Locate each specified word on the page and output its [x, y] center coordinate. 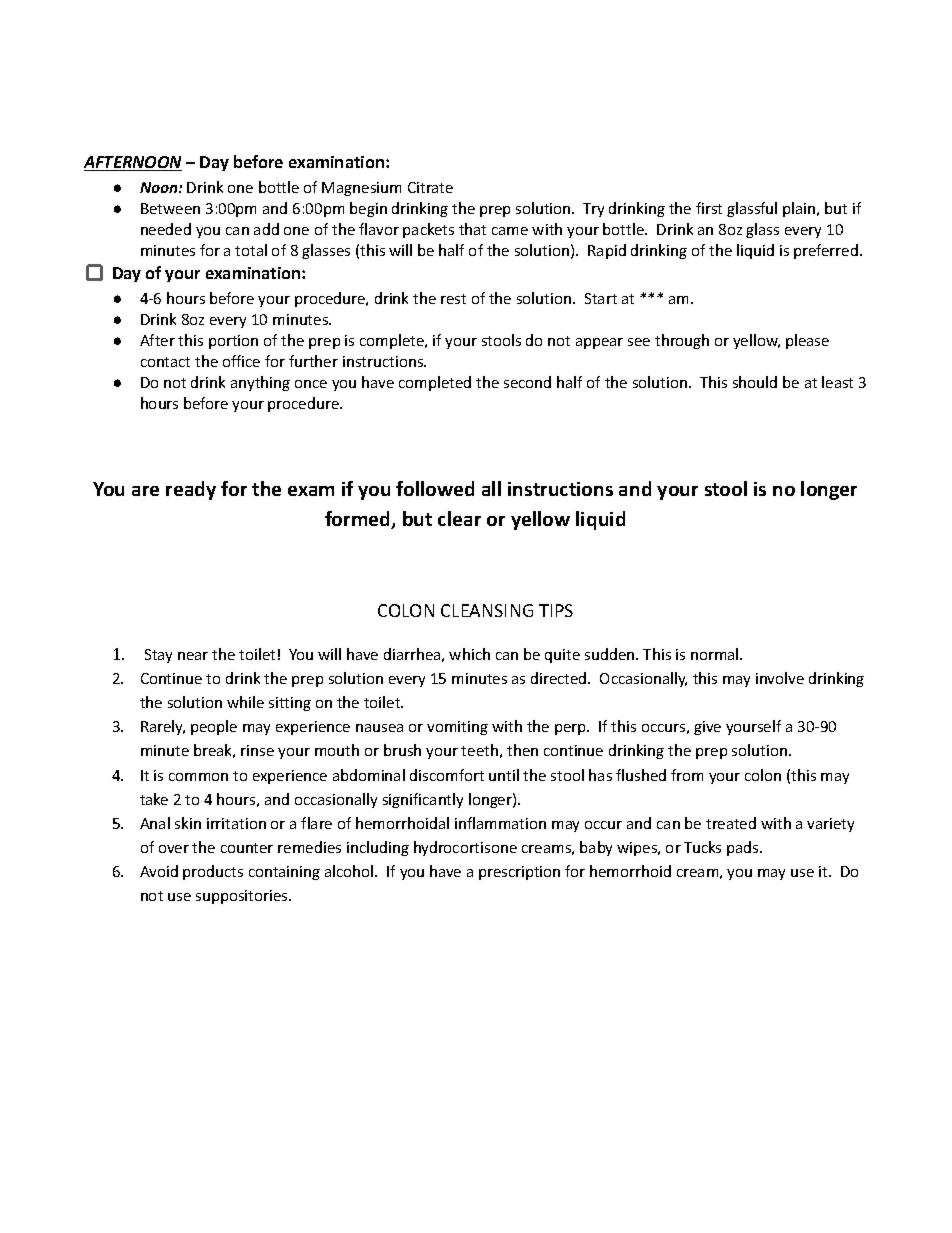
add [266, 229]
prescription [519, 873]
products [213, 872]
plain [800, 209]
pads [744, 848]
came [510, 231]
